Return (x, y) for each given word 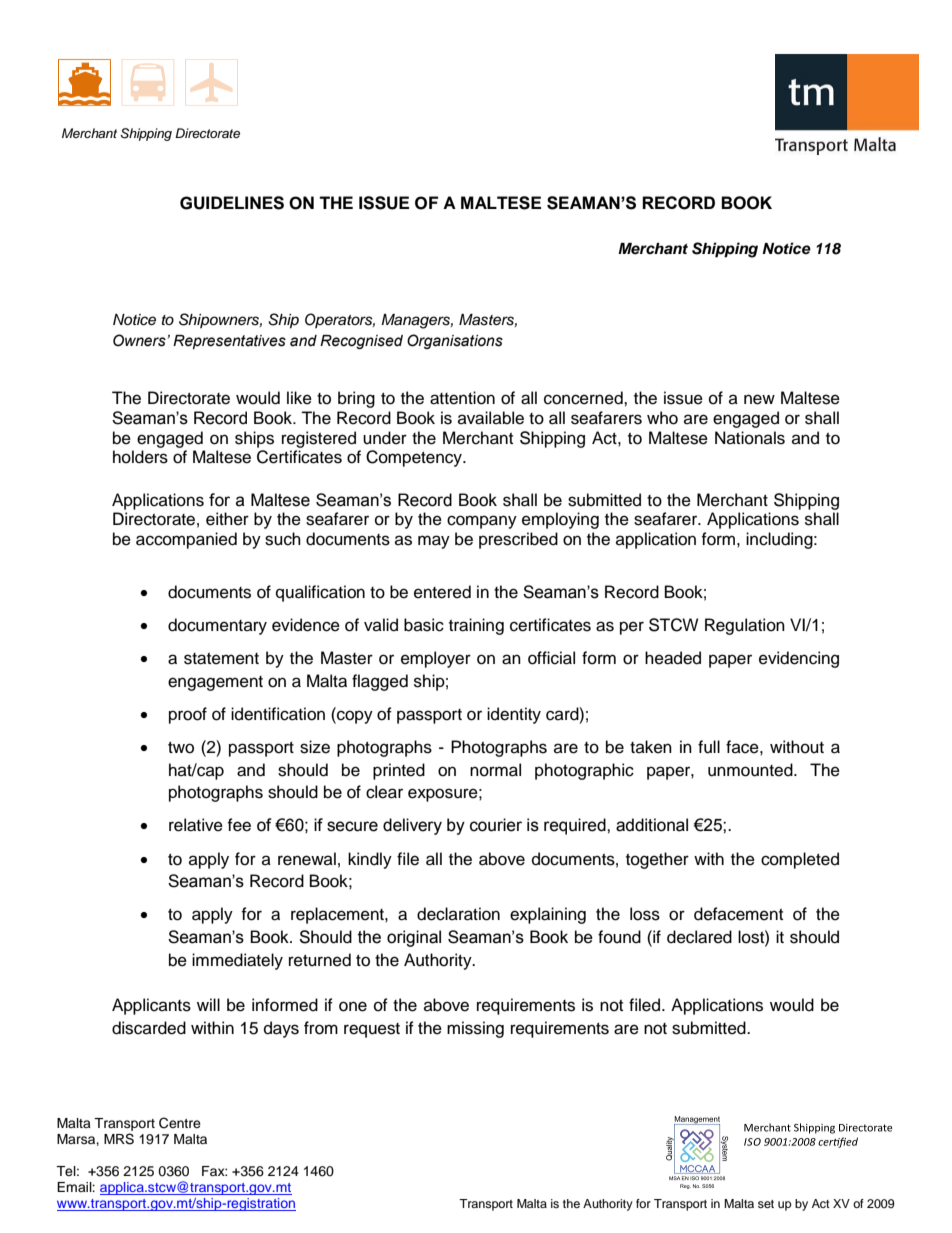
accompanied (186, 540)
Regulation (745, 626)
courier (496, 825)
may (434, 542)
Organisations (455, 341)
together (657, 860)
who (662, 418)
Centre (180, 1123)
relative (196, 825)
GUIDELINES (232, 203)
